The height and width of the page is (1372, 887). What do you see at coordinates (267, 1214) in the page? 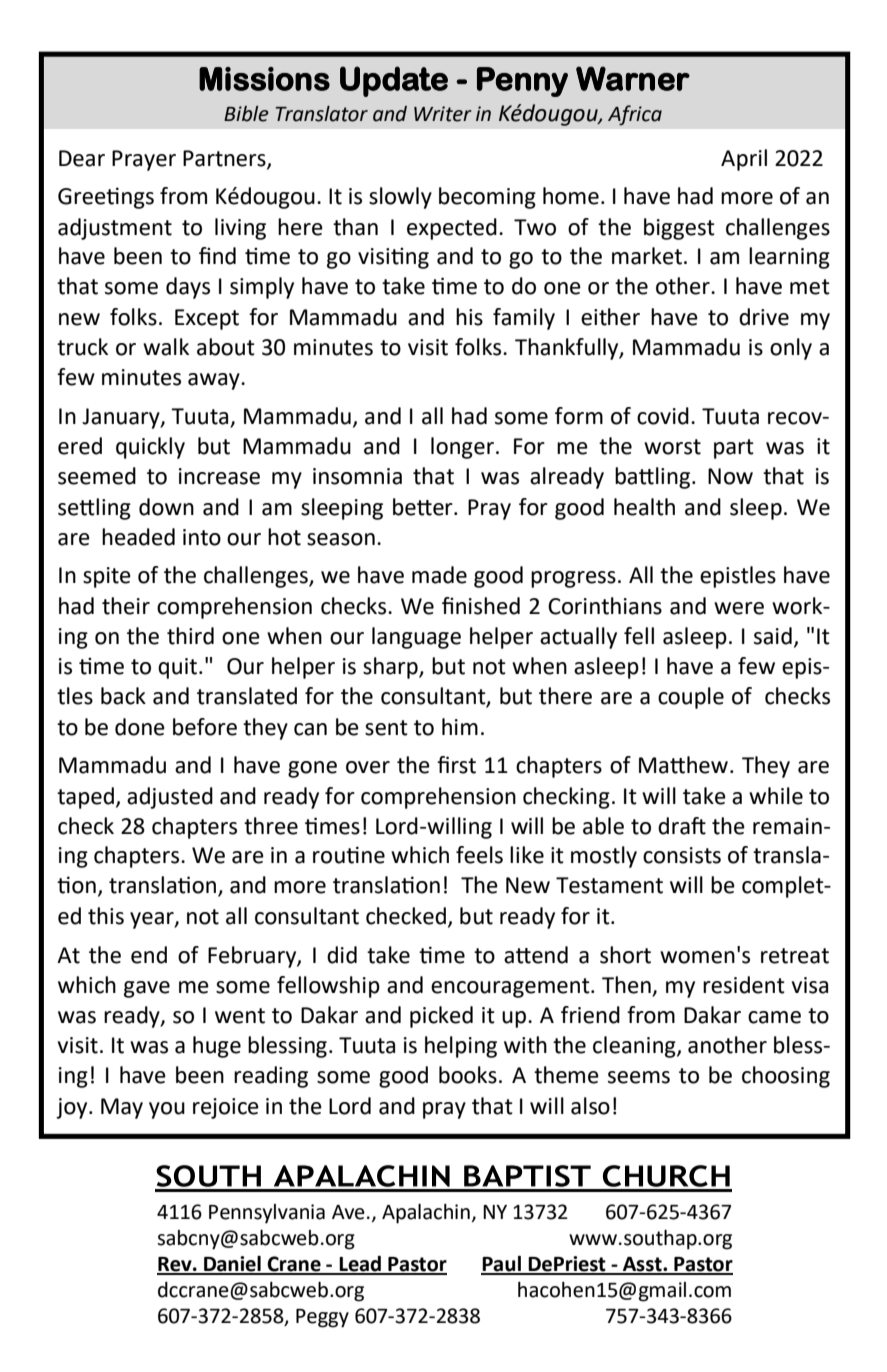
I see `Pennsylvania` at bounding box center [267, 1214].
